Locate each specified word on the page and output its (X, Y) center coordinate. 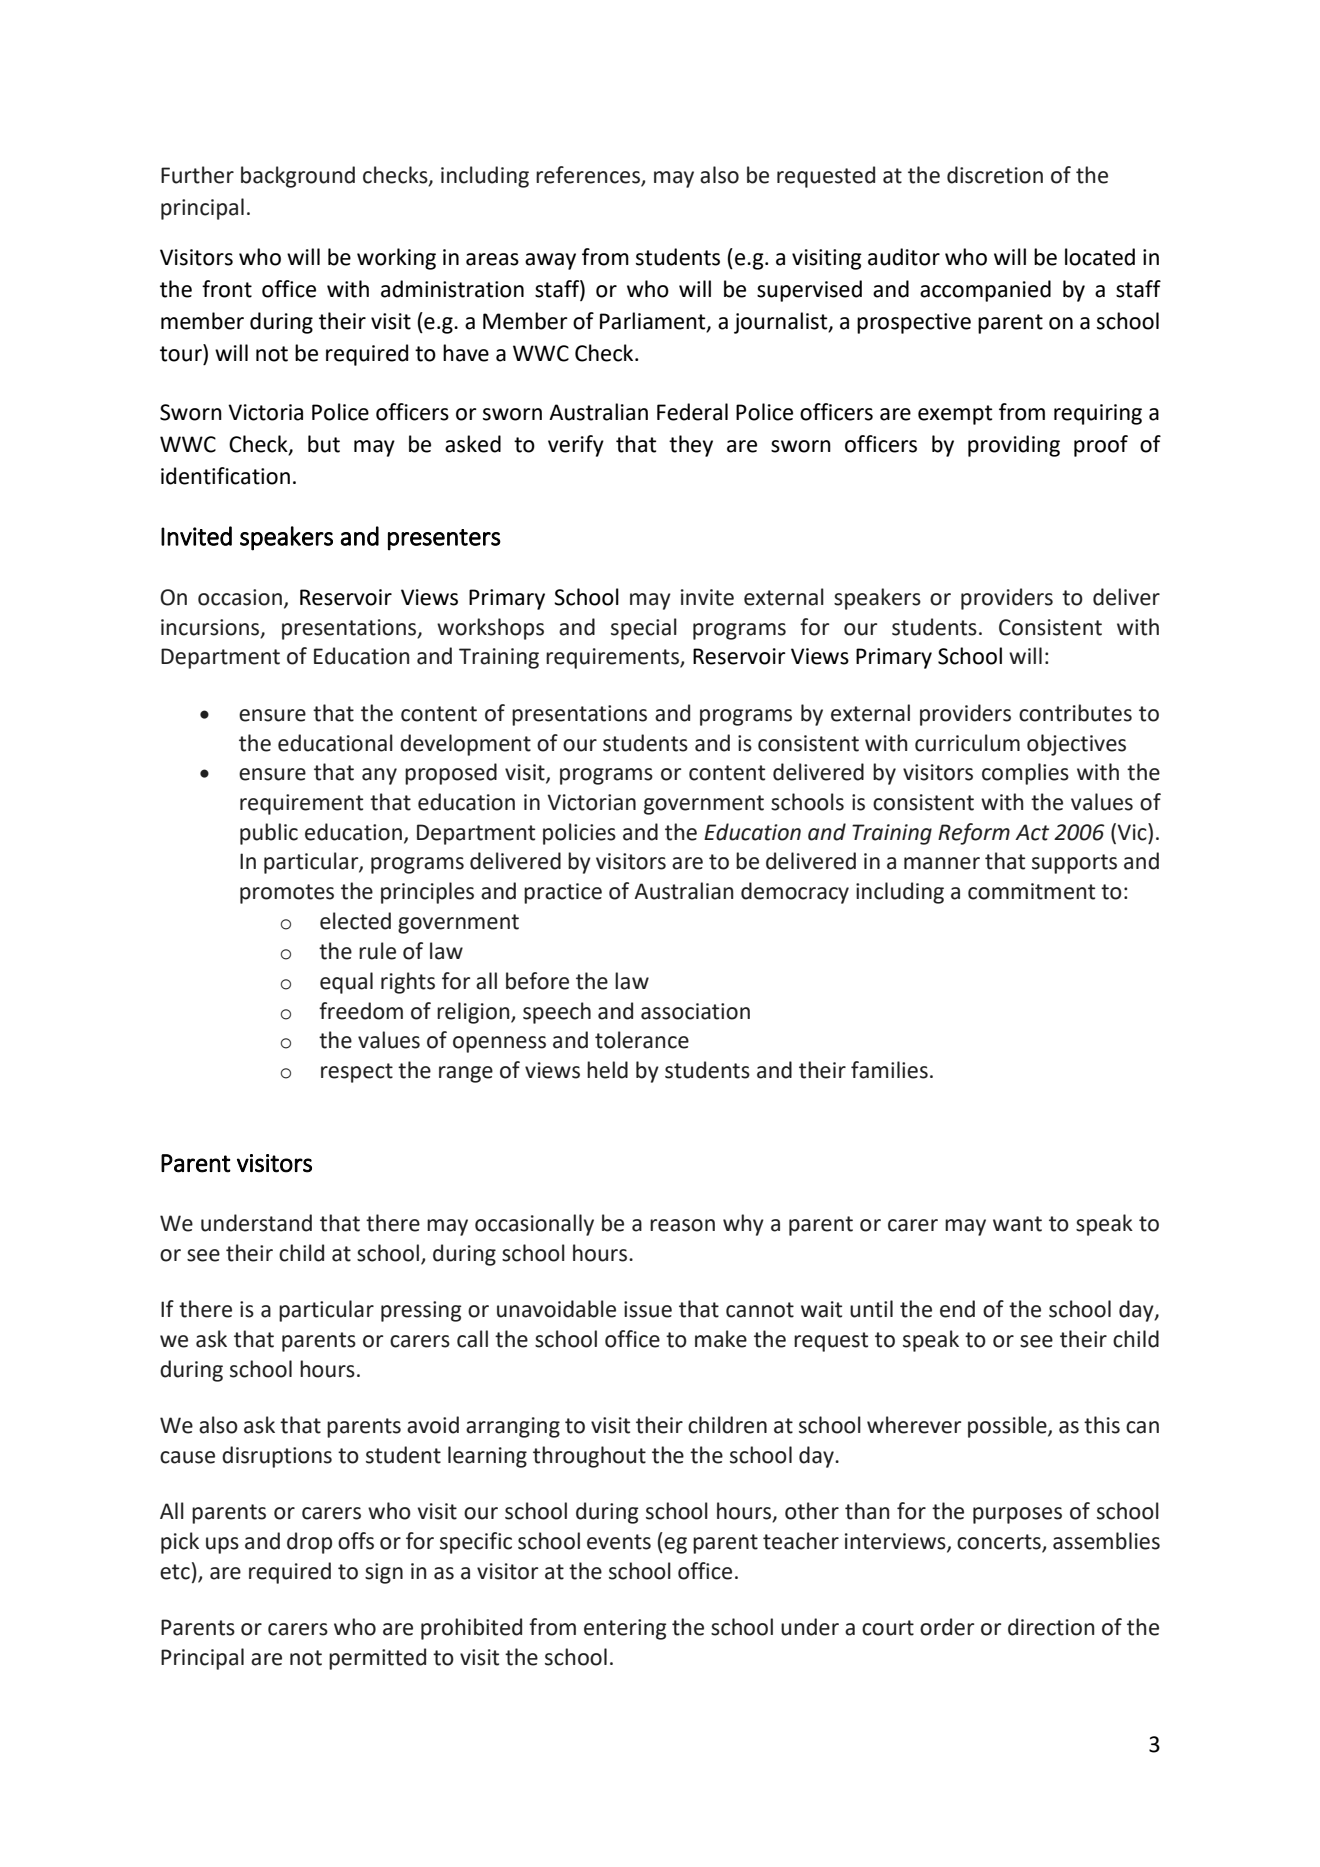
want (1017, 1224)
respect (357, 1073)
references (588, 175)
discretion (995, 175)
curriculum (967, 743)
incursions (211, 628)
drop (309, 1543)
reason (682, 1225)
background (298, 177)
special (644, 629)
